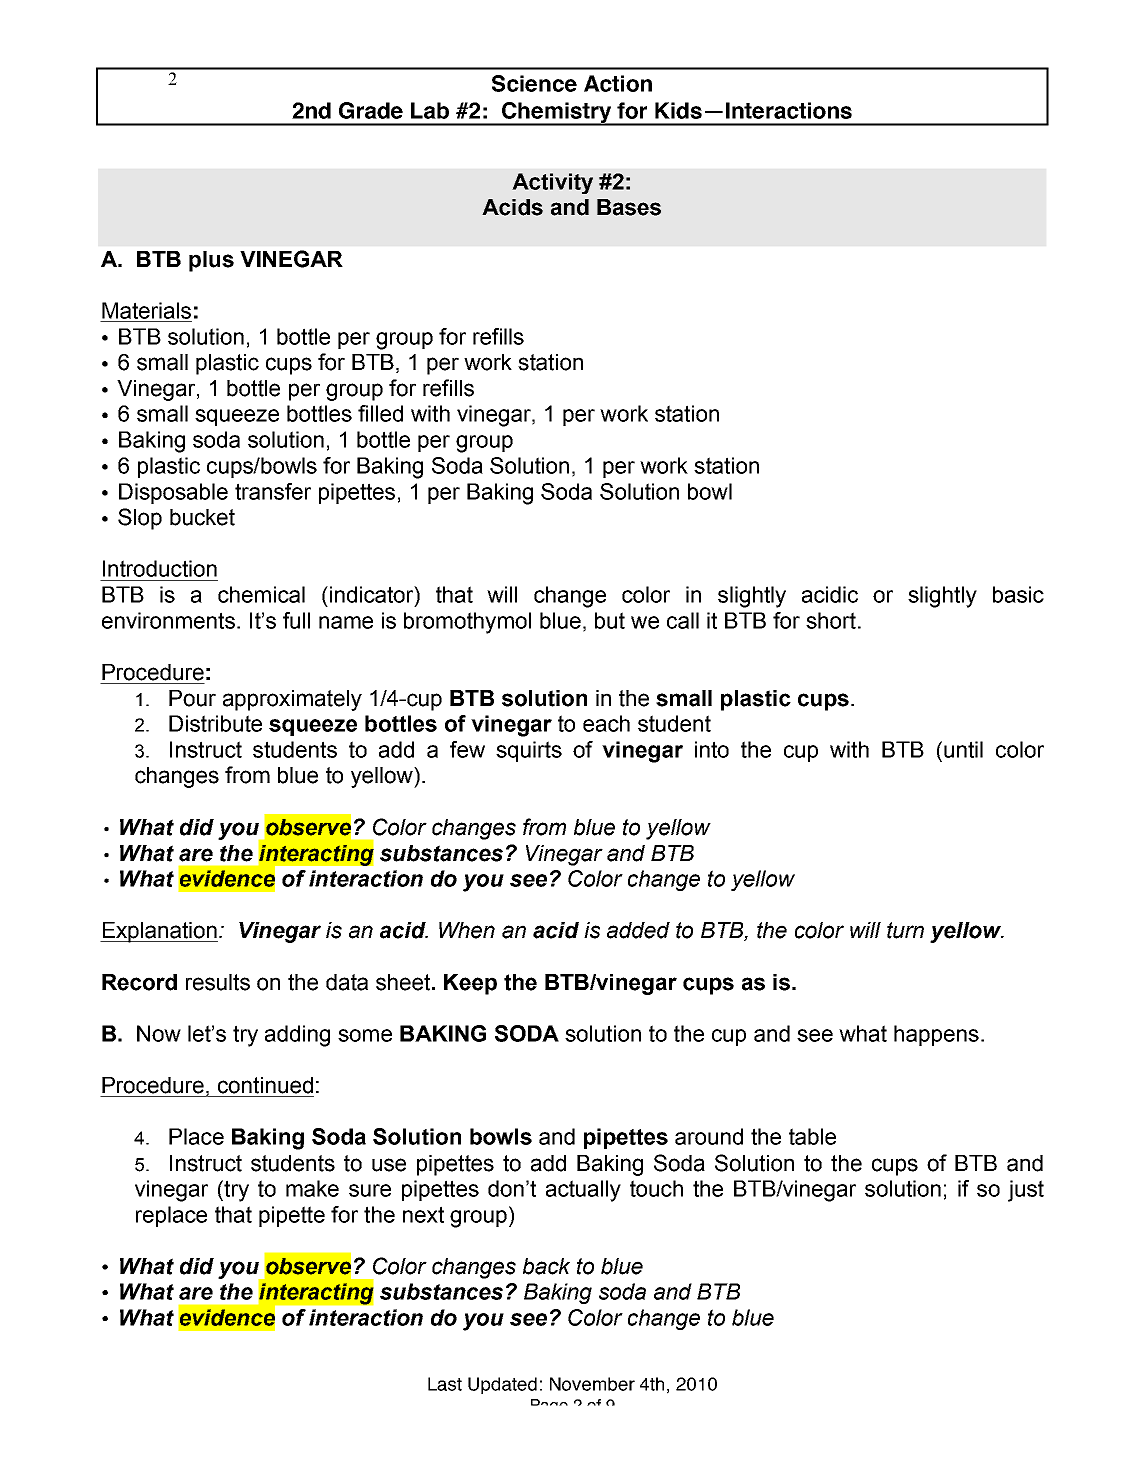 This screenshot has height=1482, width=1145. I want to click on until, so click(963, 749).
